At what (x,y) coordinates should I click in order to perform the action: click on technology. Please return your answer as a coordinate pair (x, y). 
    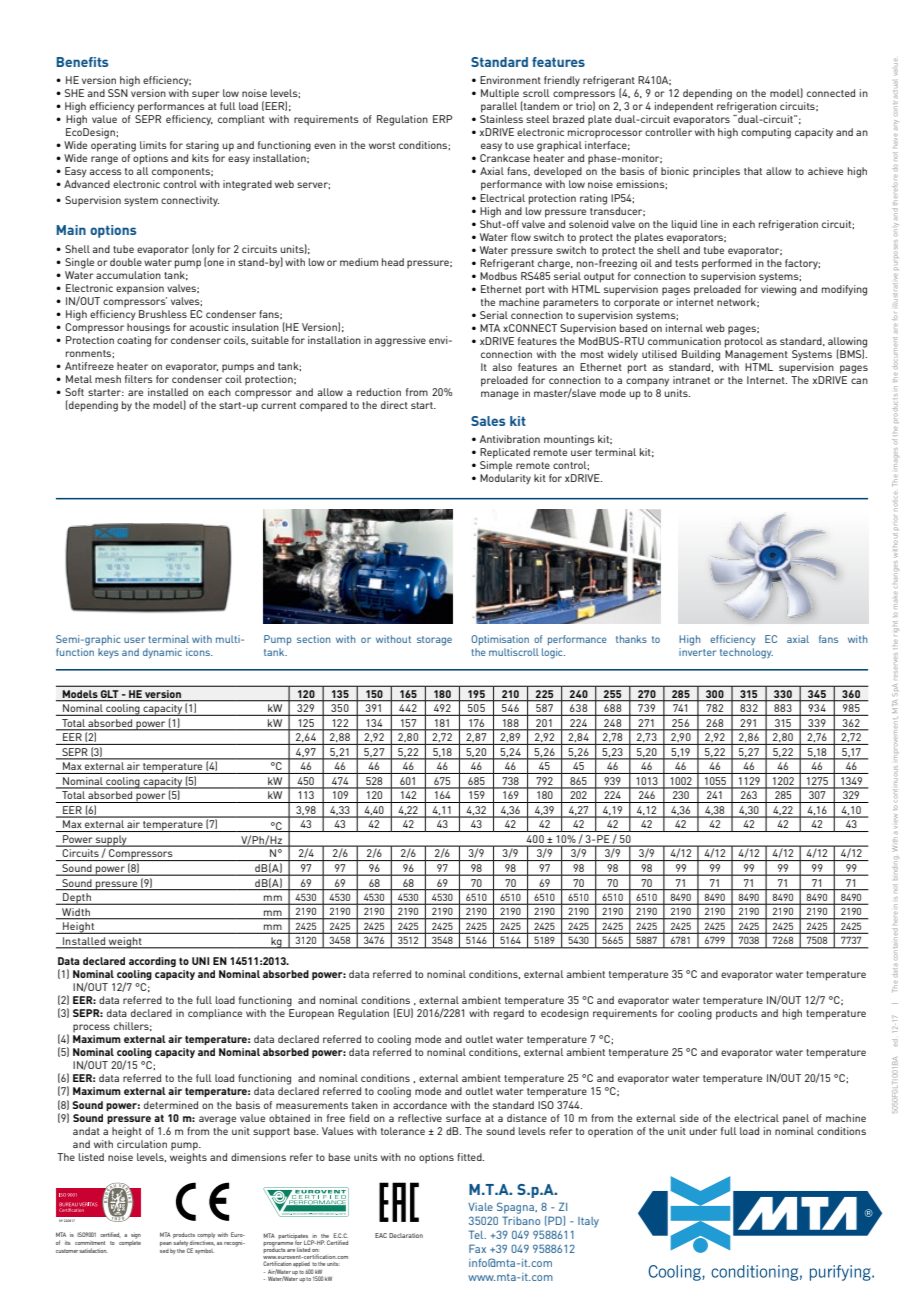
    Looking at the image, I should click on (746, 653).
